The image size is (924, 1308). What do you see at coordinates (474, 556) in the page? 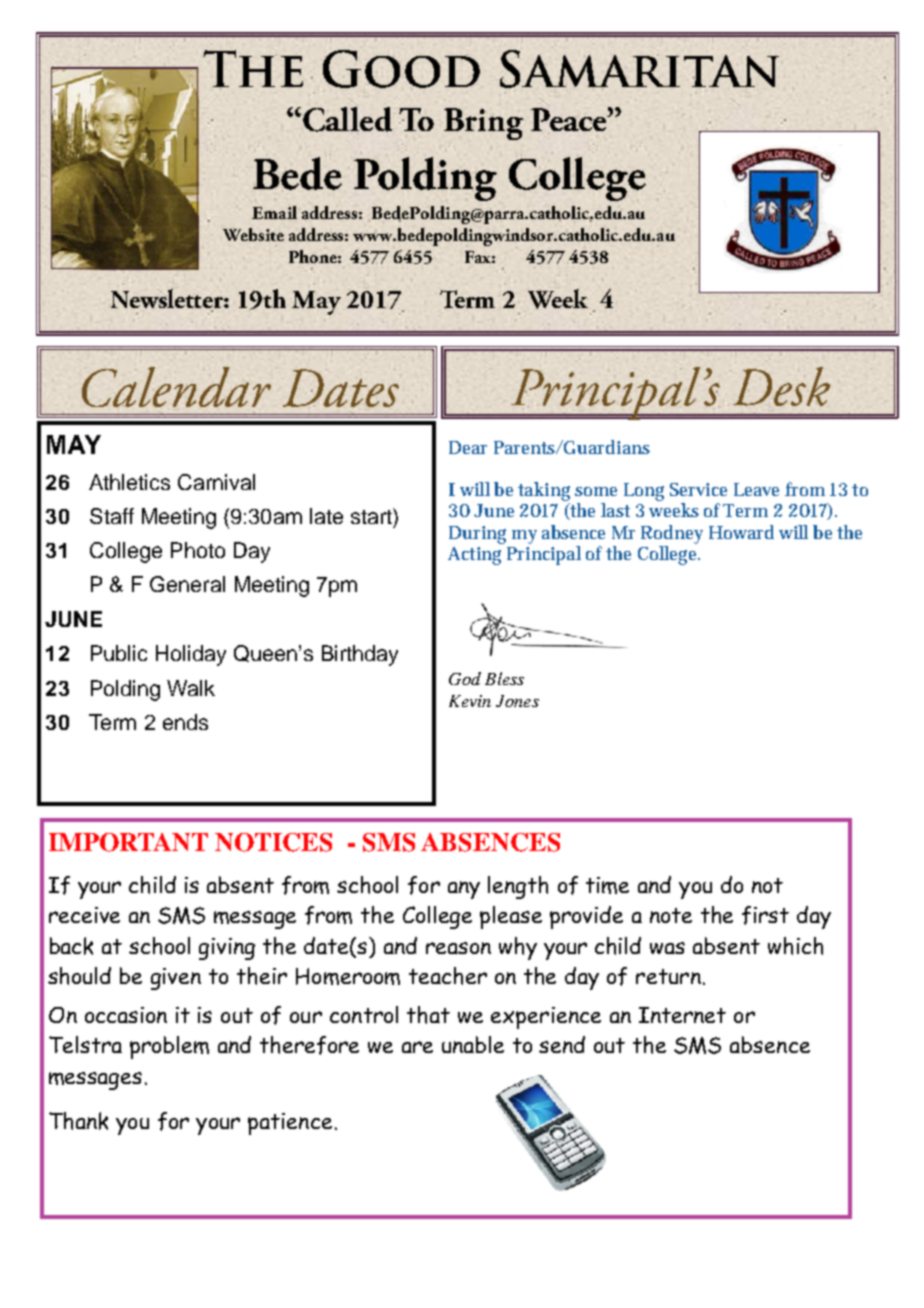
I see `Acting` at bounding box center [474, 556].
